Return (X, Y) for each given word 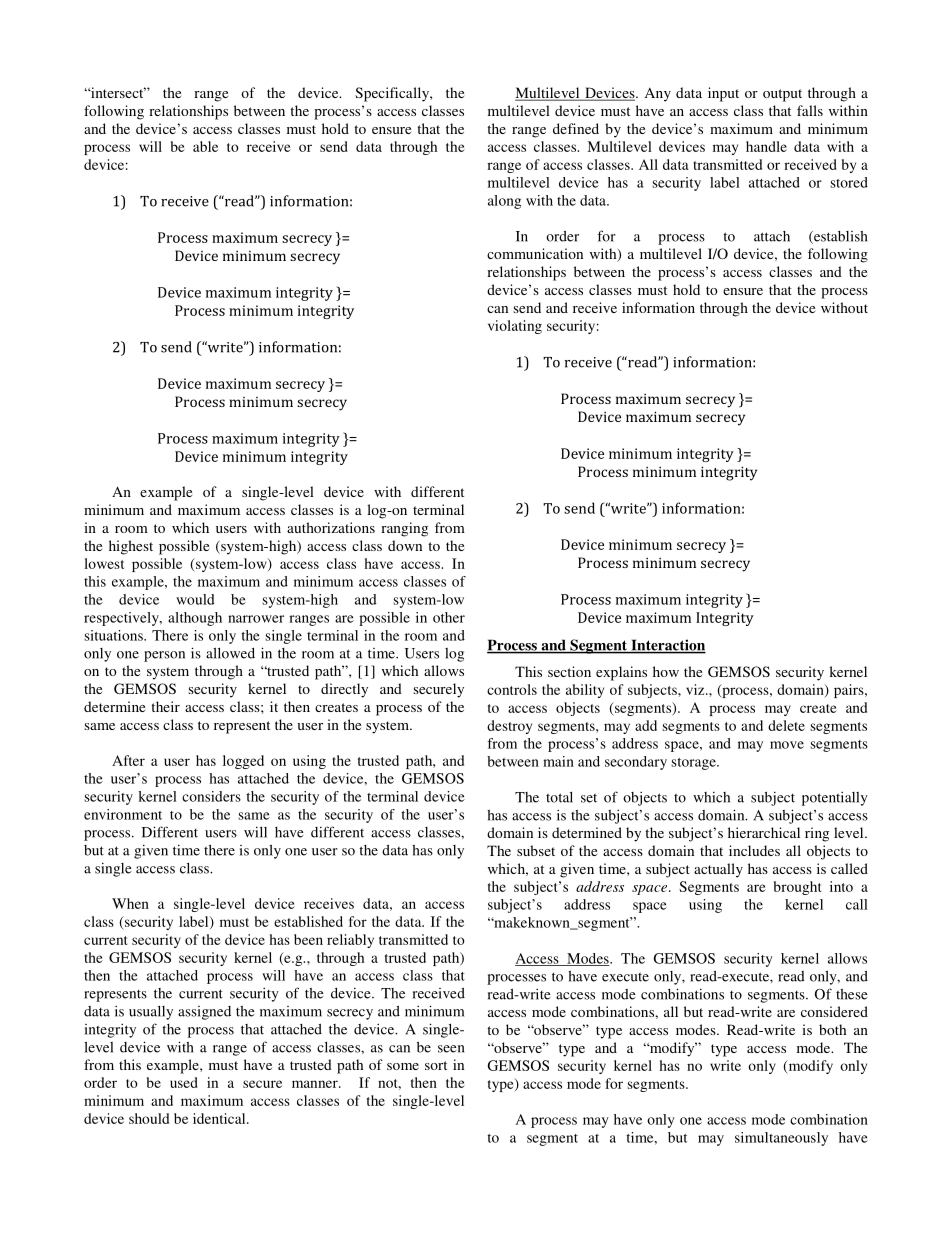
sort (436, 1065)
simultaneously (781, 1139)
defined (576, 128)
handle (766, 146)
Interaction (667, 646)
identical (220, 1118)
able (205, 146)
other (449, 617)
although (195, 619)
